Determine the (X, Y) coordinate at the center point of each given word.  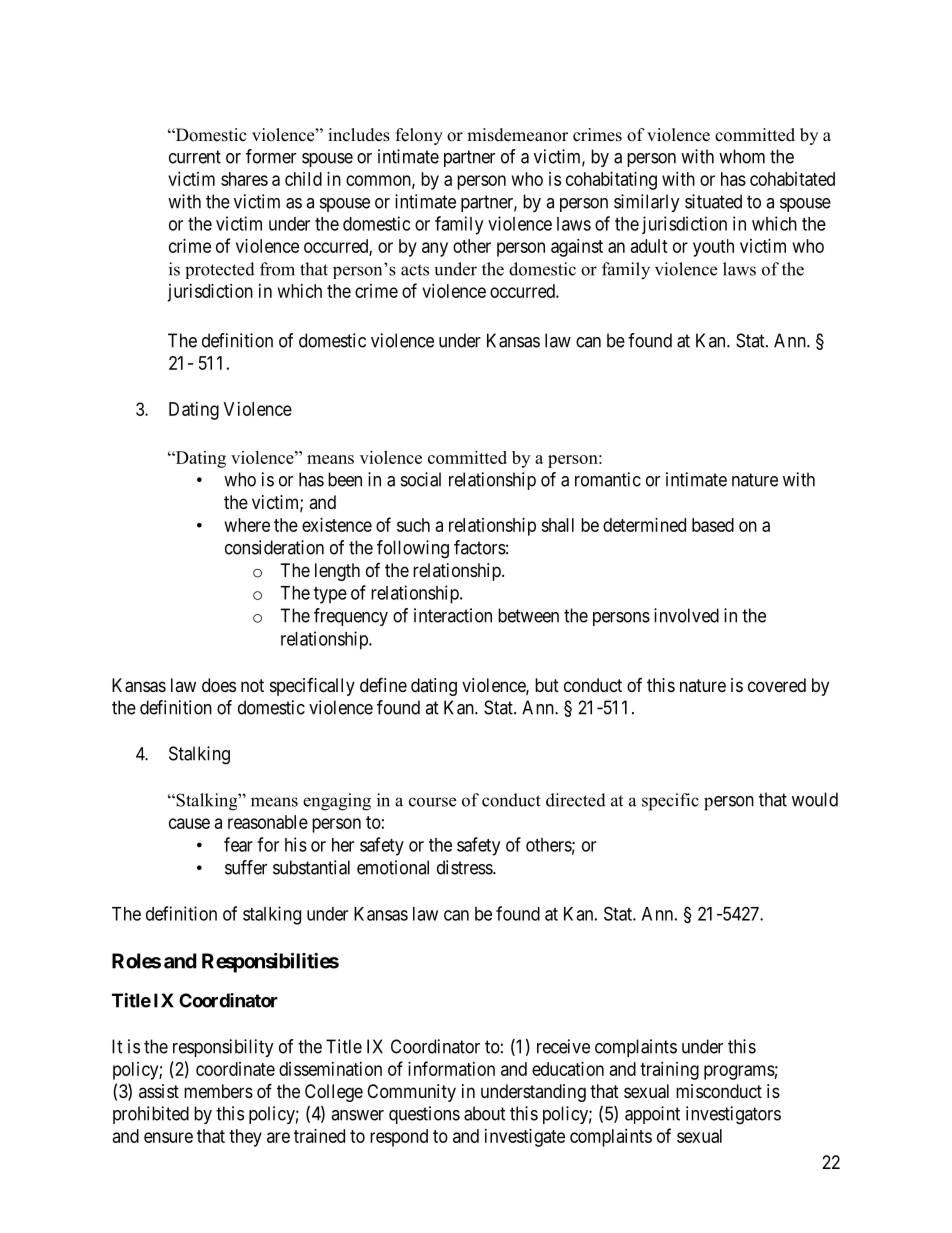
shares (244, 179)
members (218, 1091)
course (432, 802)
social (421, 479)
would (815, 799)
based (713, 525)
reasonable (268, 822)
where (247, 525)
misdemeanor (517, 135)
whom (742, 156)
